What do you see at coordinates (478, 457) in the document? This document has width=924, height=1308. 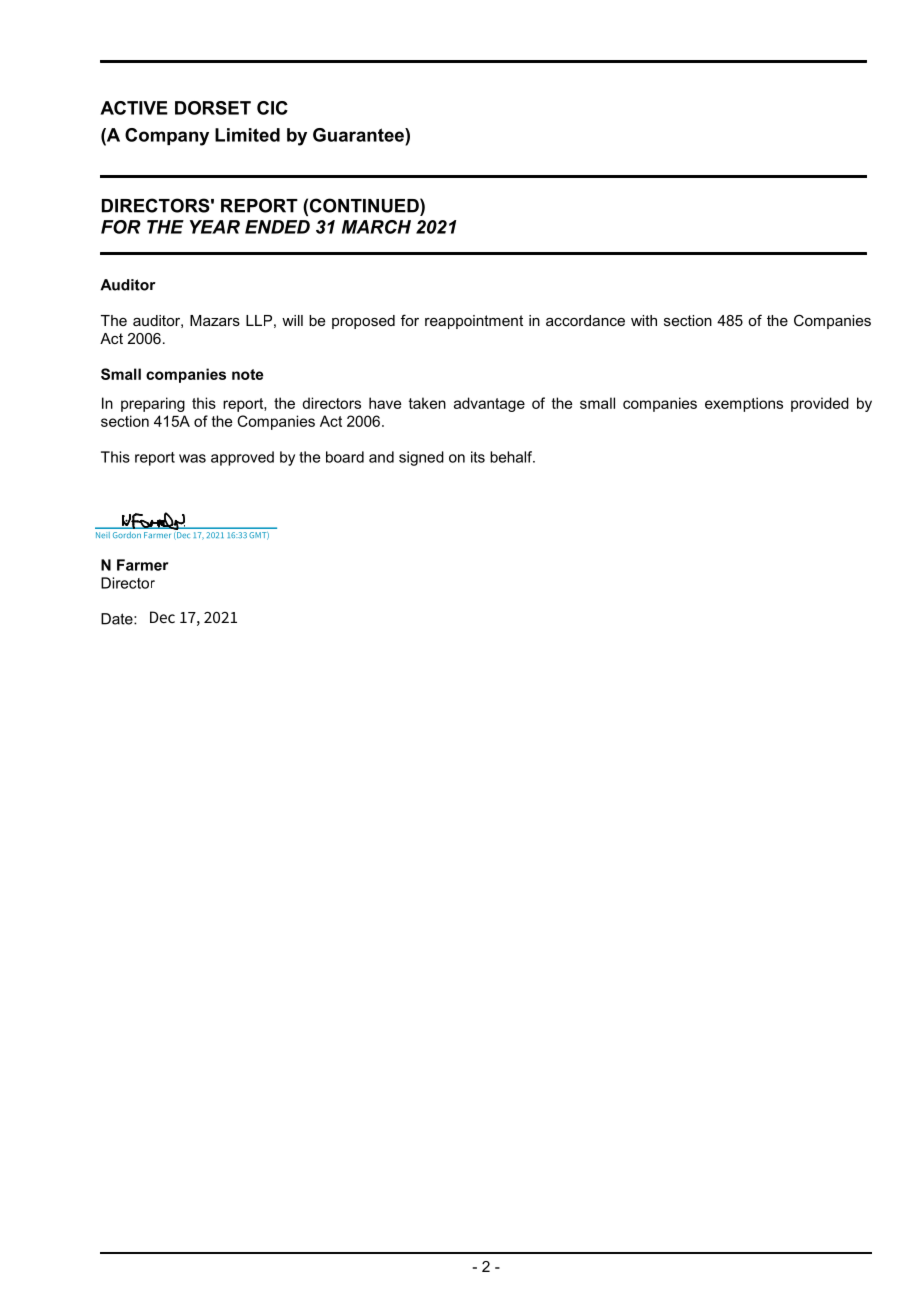 I see `its` at bounding box center [478, 457].
